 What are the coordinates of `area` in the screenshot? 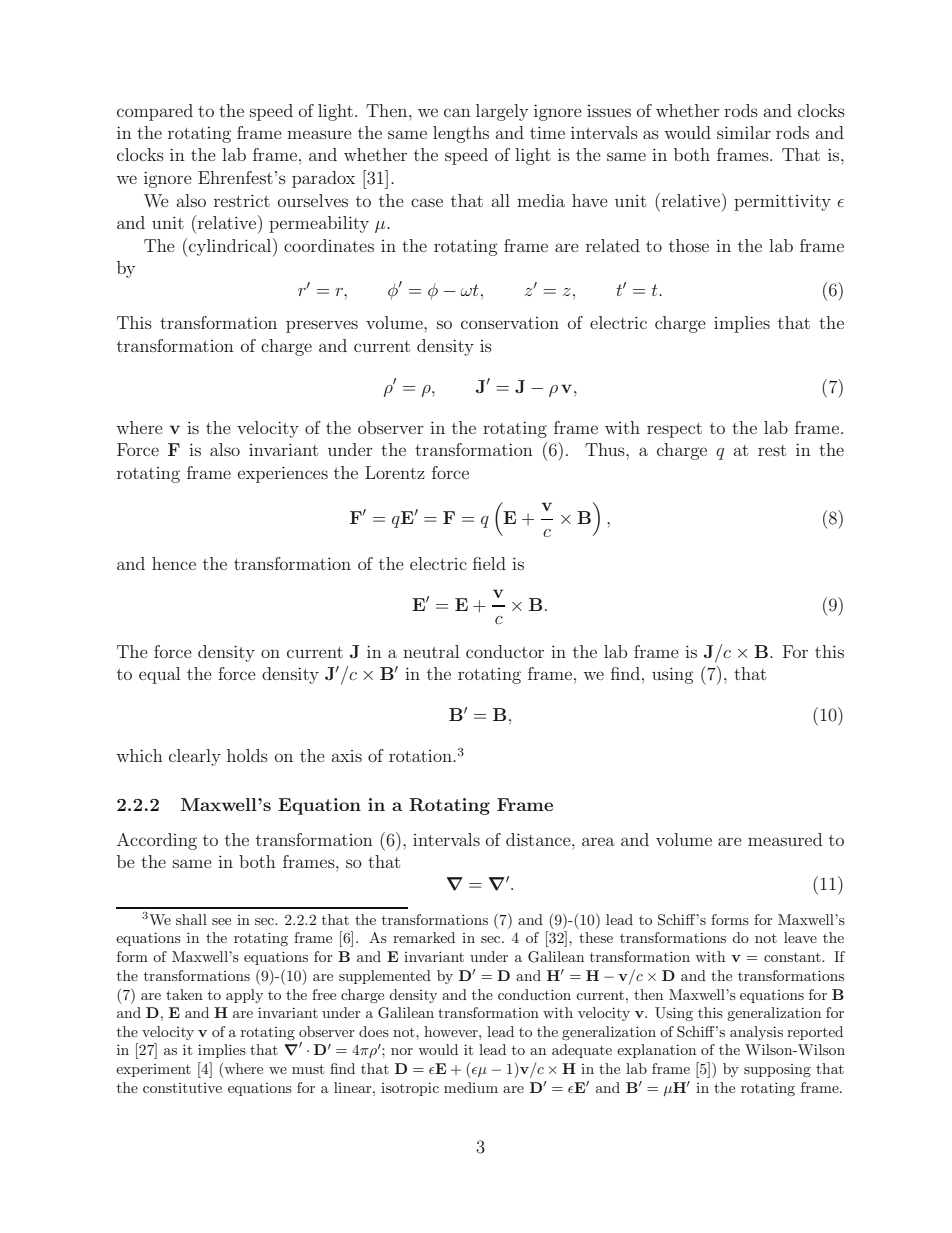 It's located at (598, 841).
